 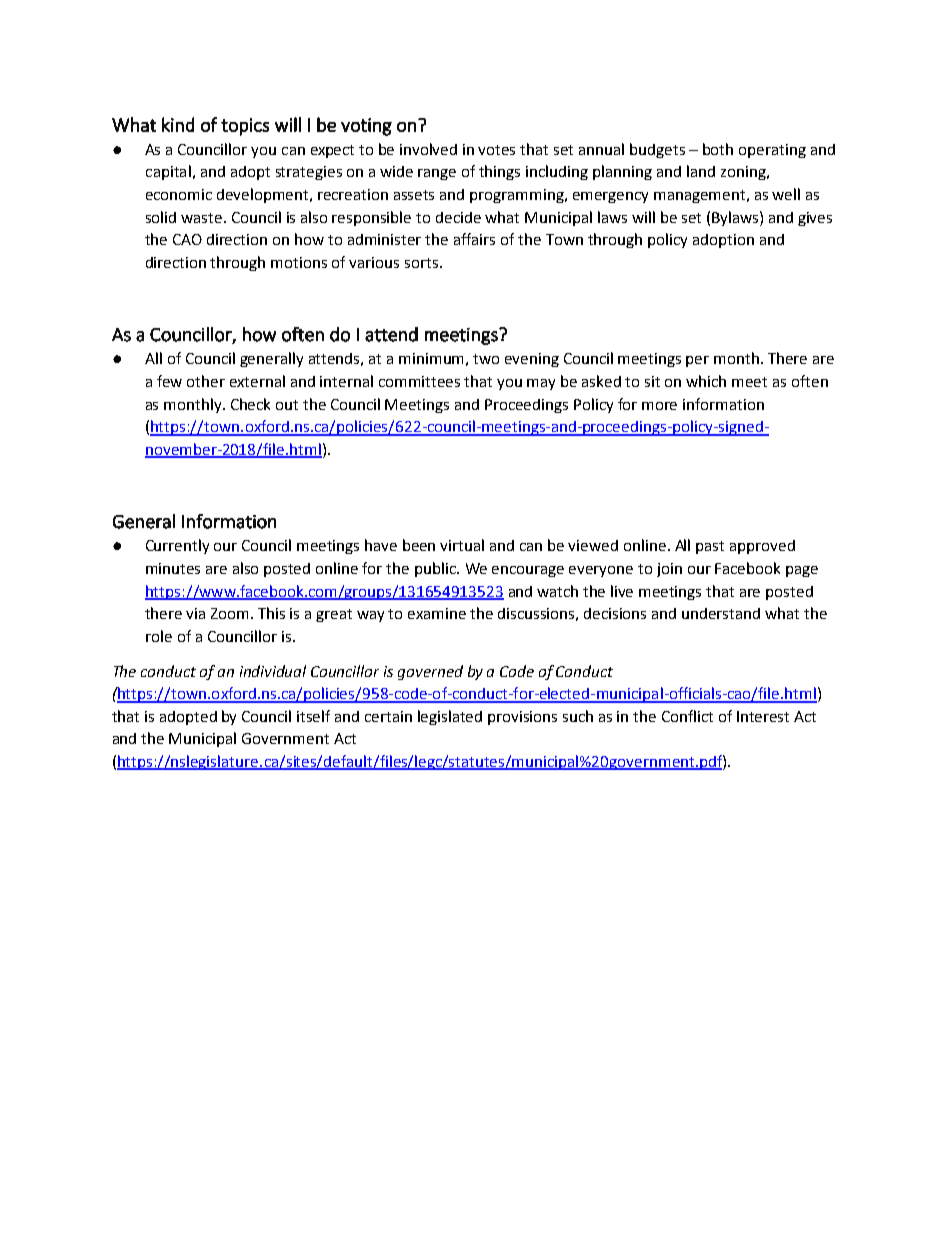 I want to click on topics, so click(x=245, y=127).
